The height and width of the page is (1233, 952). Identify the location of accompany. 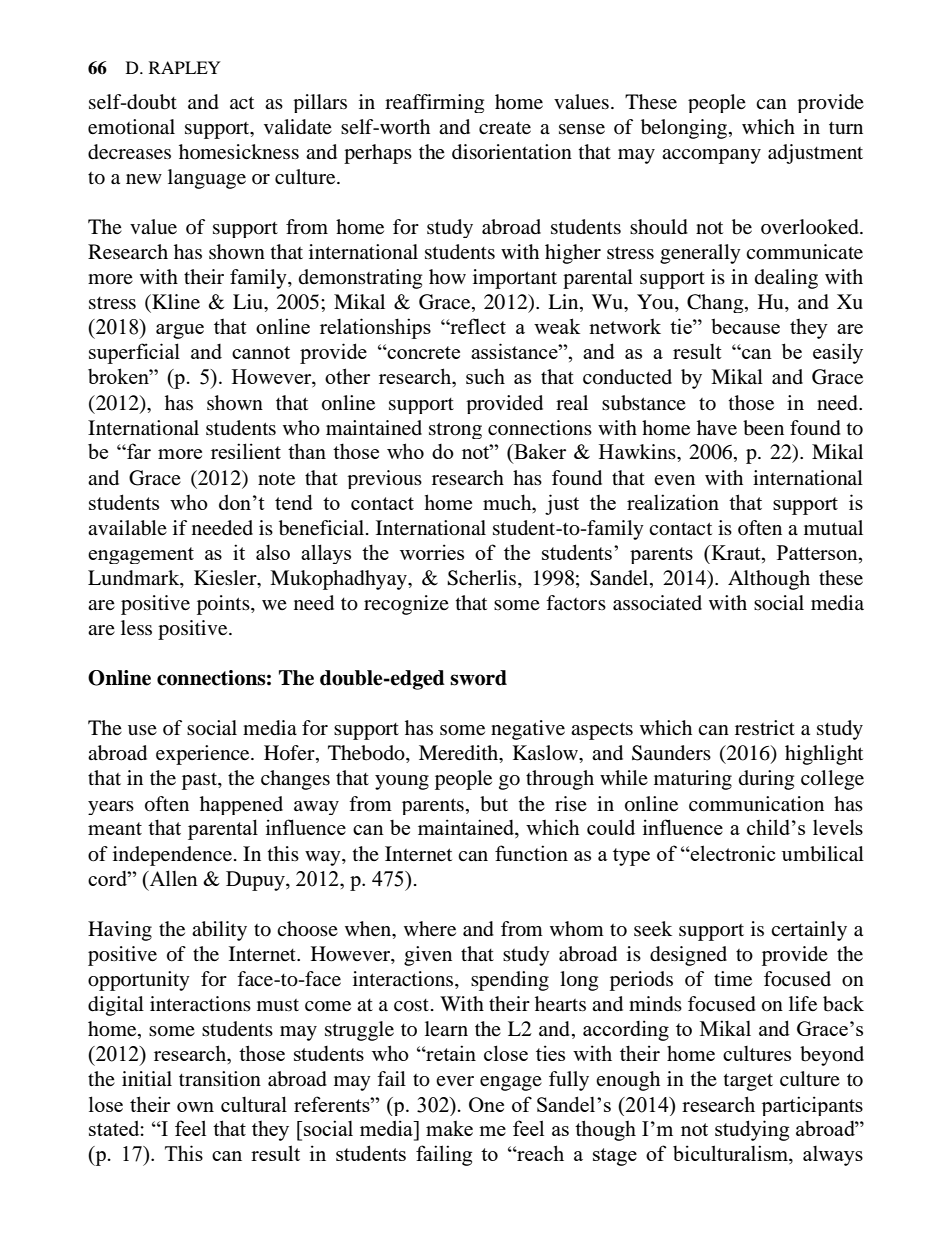
(711, 156).
